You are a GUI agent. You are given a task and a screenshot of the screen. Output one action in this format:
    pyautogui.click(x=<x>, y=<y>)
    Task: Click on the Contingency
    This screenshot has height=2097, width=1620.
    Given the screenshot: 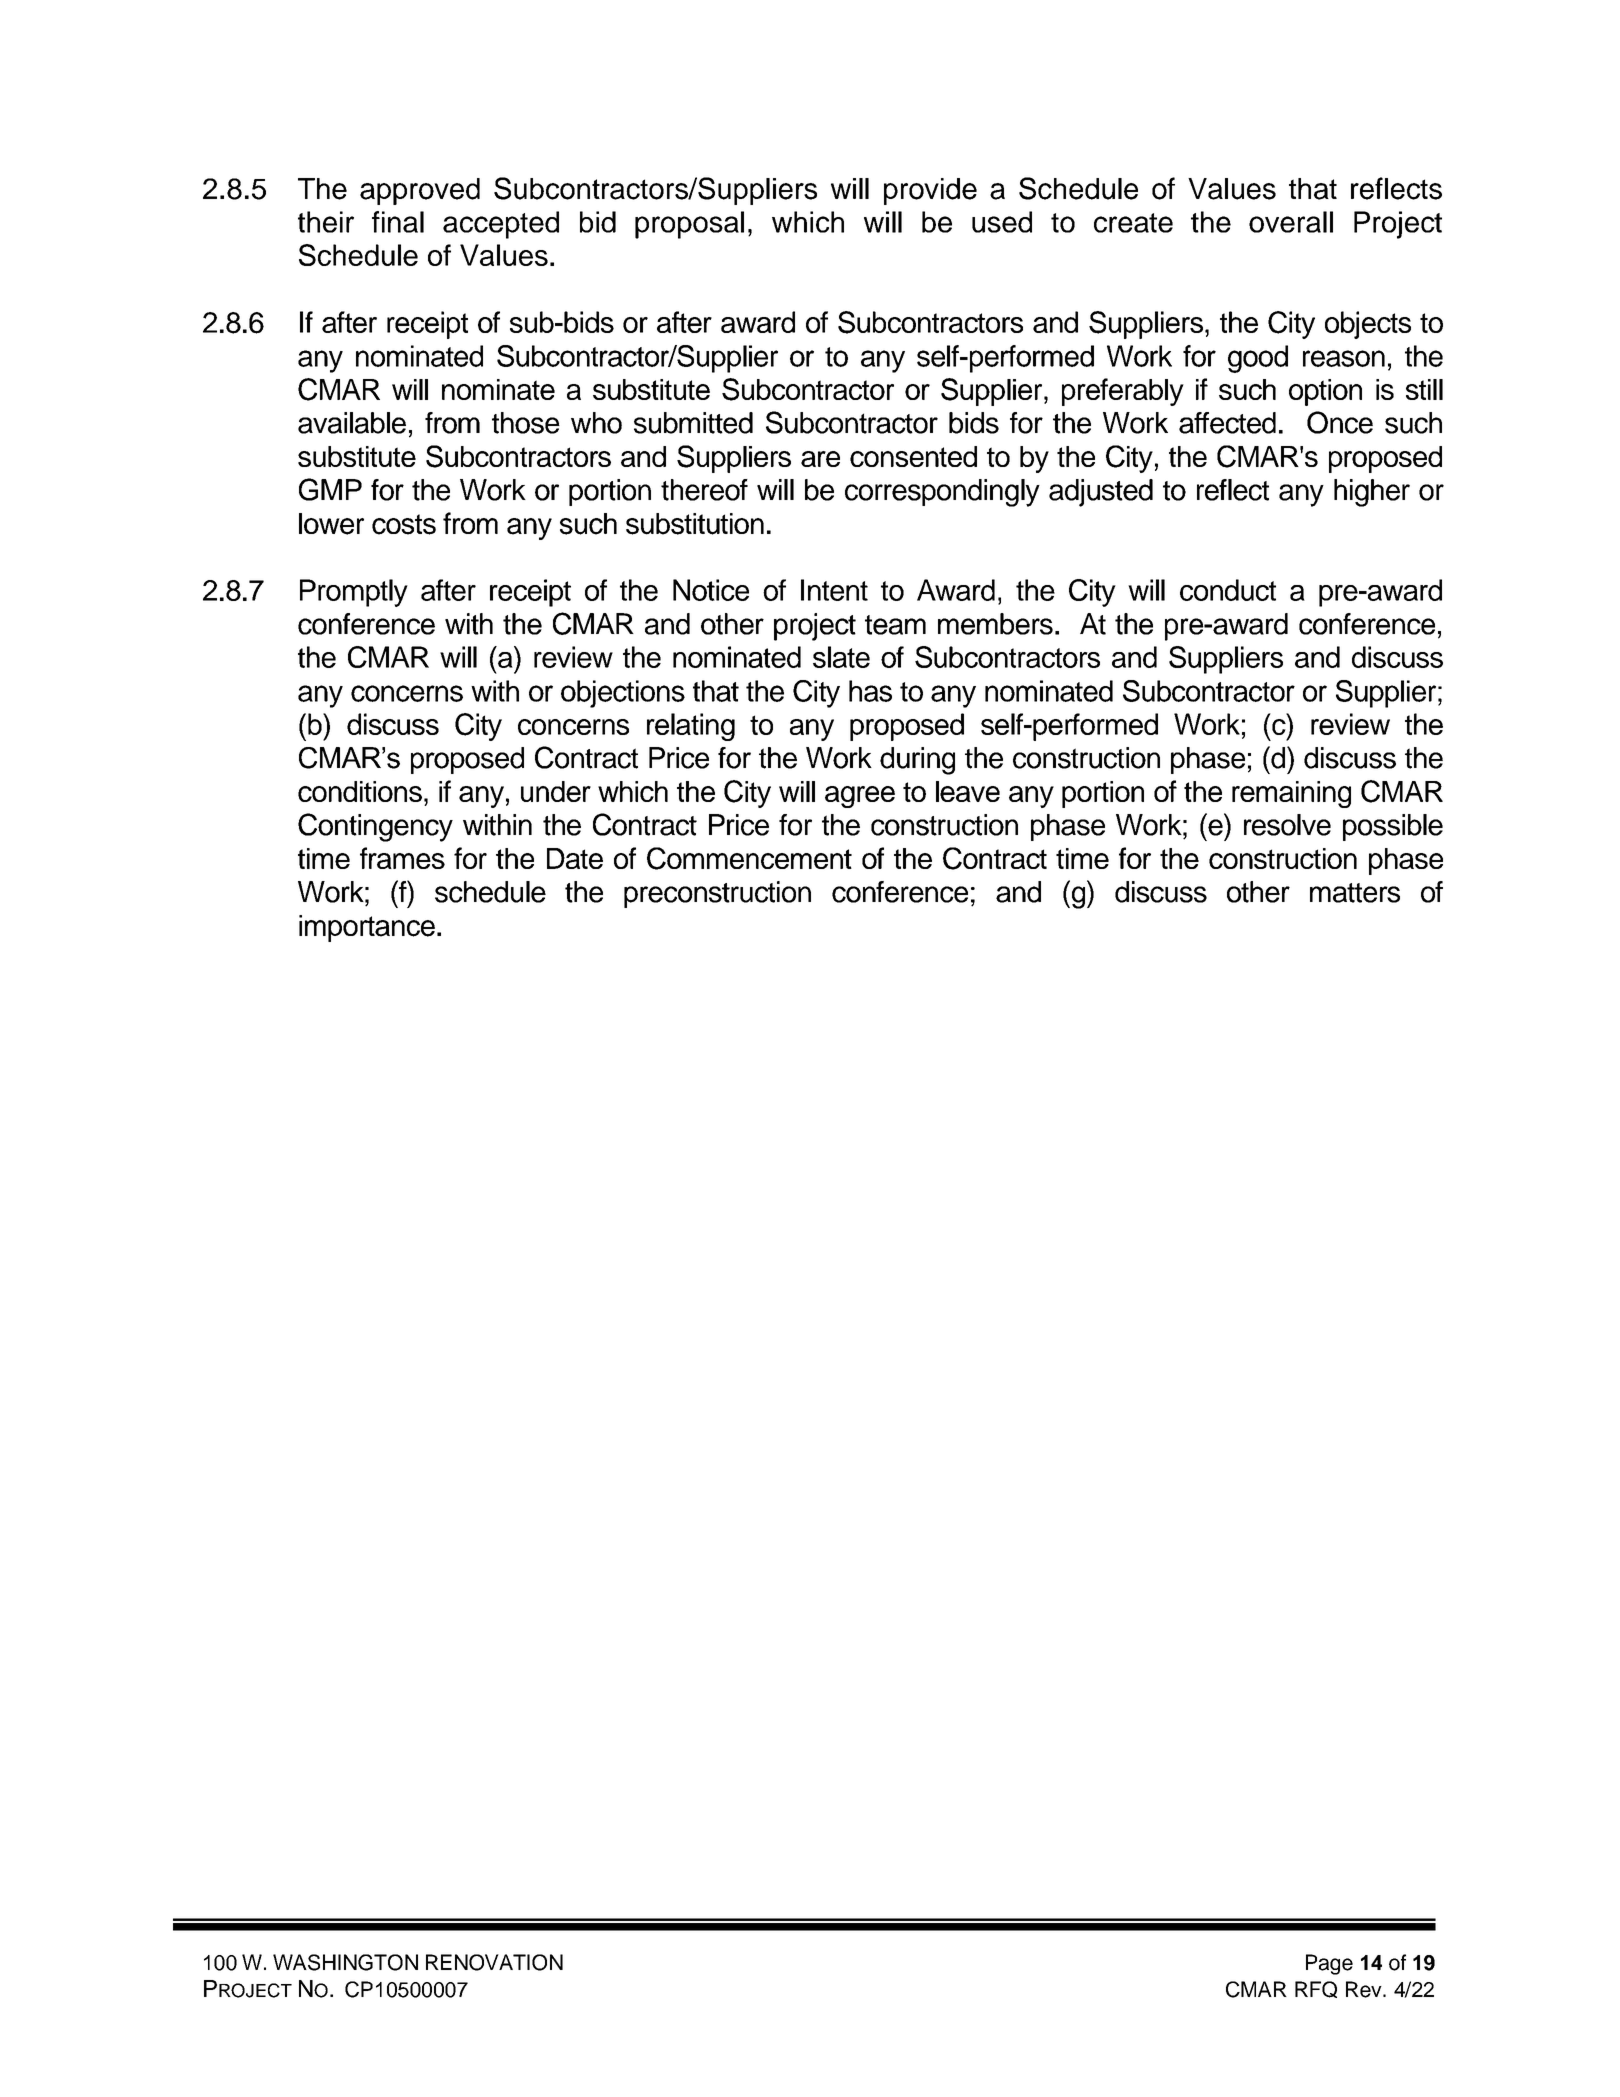 What is the action you would take?
    pyautogui.click(x=375, y=827)
